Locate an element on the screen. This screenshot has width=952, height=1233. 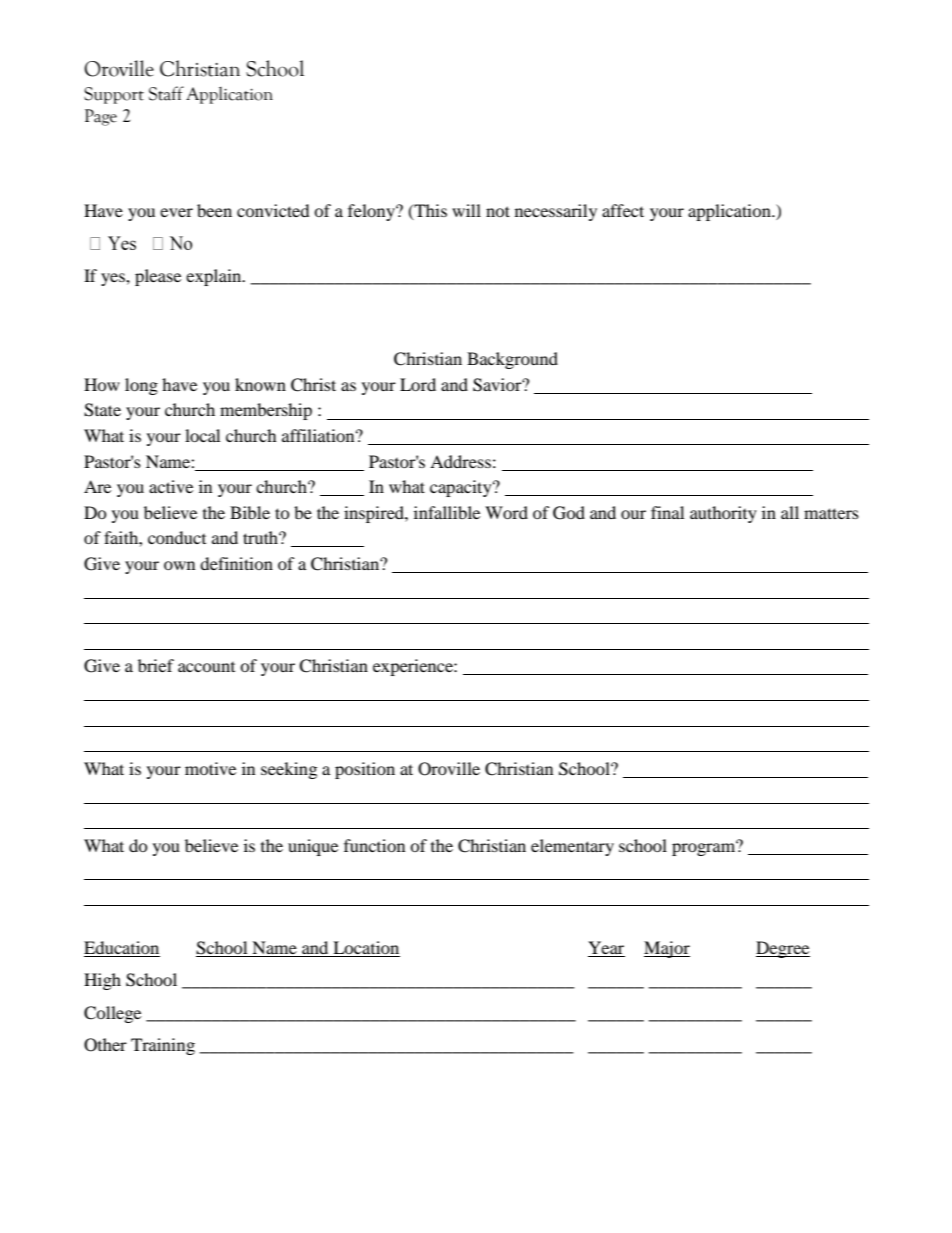
long is located at coordinates (141, 386).
